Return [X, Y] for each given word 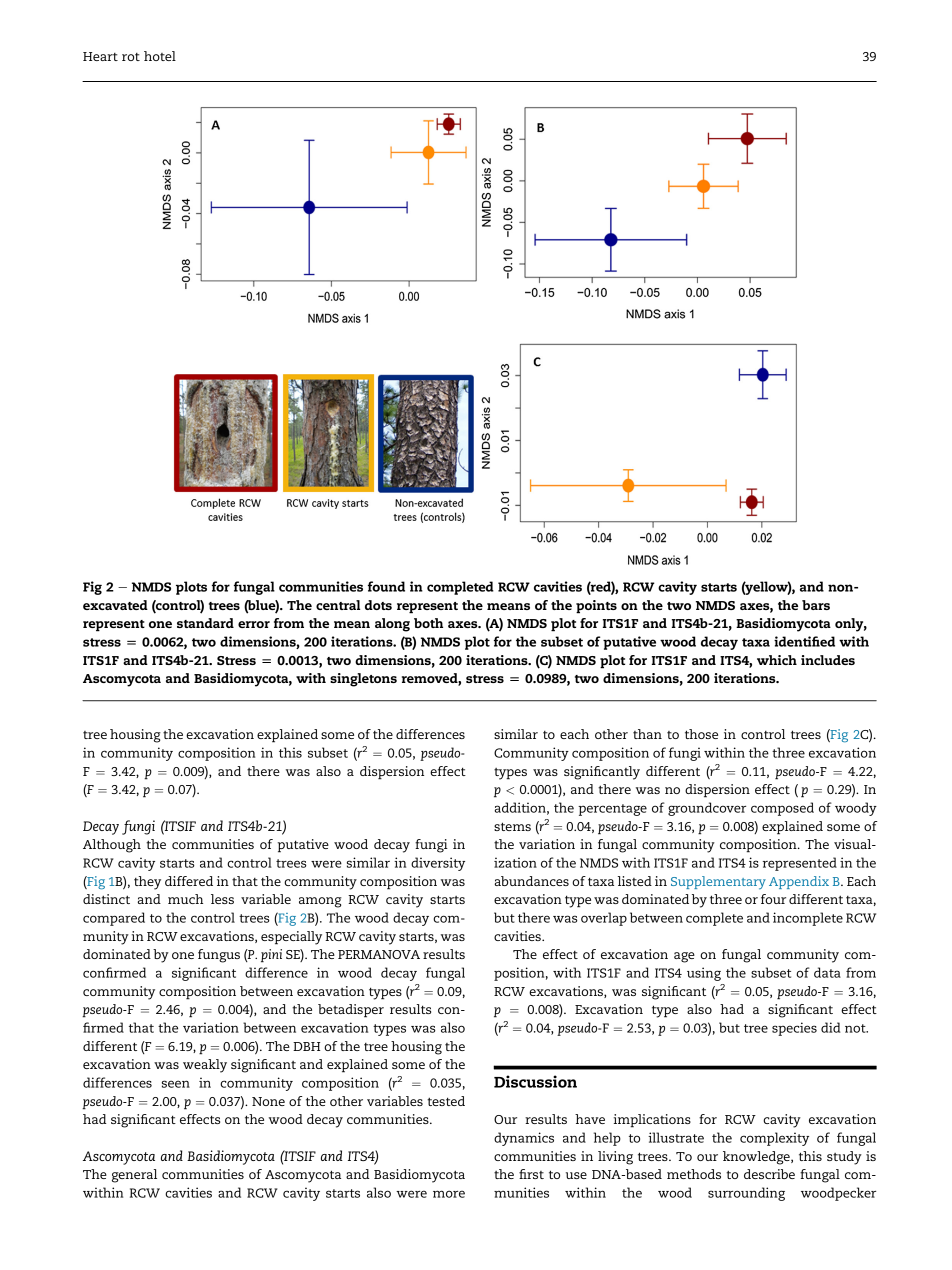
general [134, 1176]
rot [131, 57]
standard [205, 623]
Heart [100, 56]
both [428, 623]
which [777, 660]
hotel [160, 56]
